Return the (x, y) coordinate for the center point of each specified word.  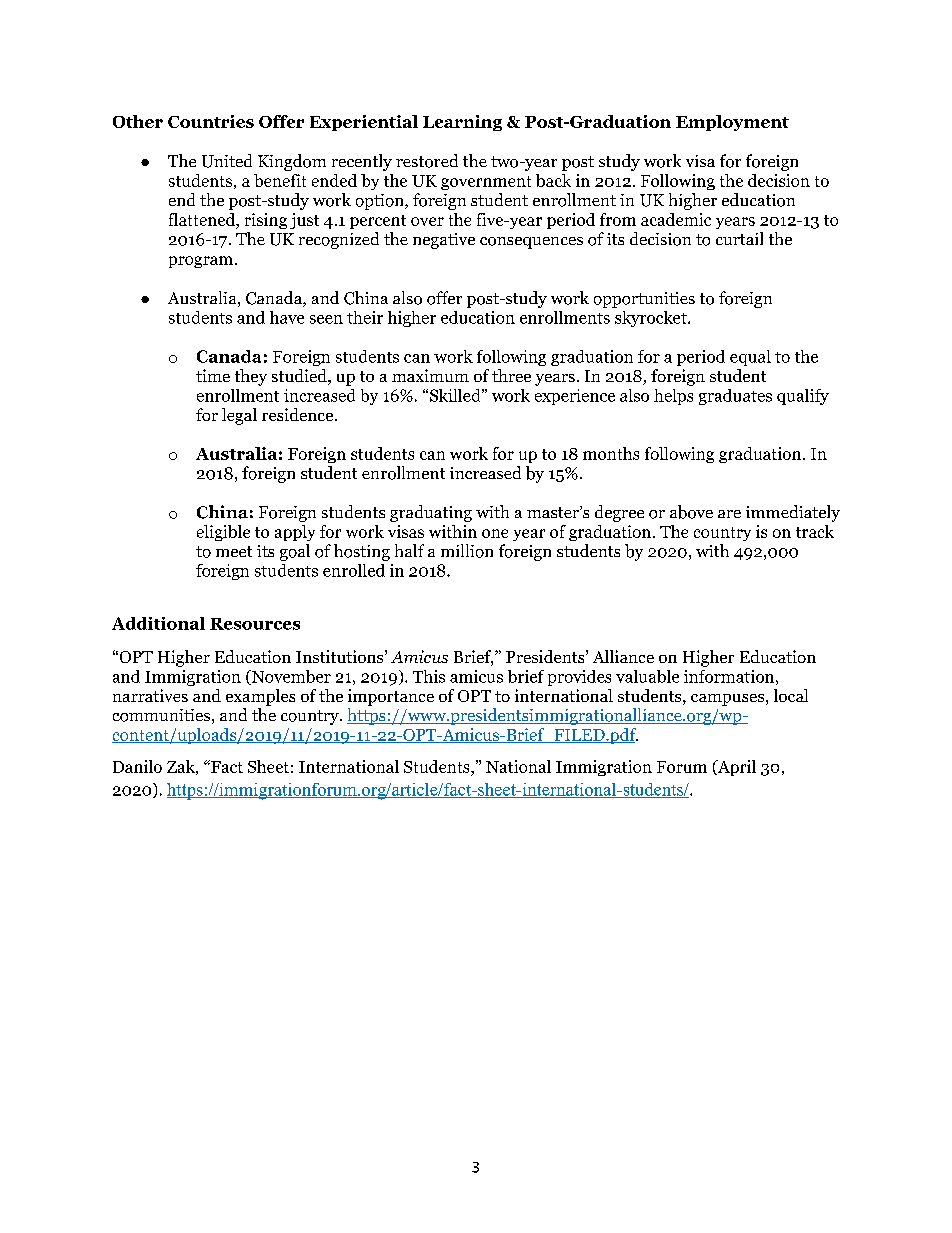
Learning (462, 123)
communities (161, 715)
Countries (211, 121)
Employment (732, 123)
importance (391, 697)
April (735, 768)
